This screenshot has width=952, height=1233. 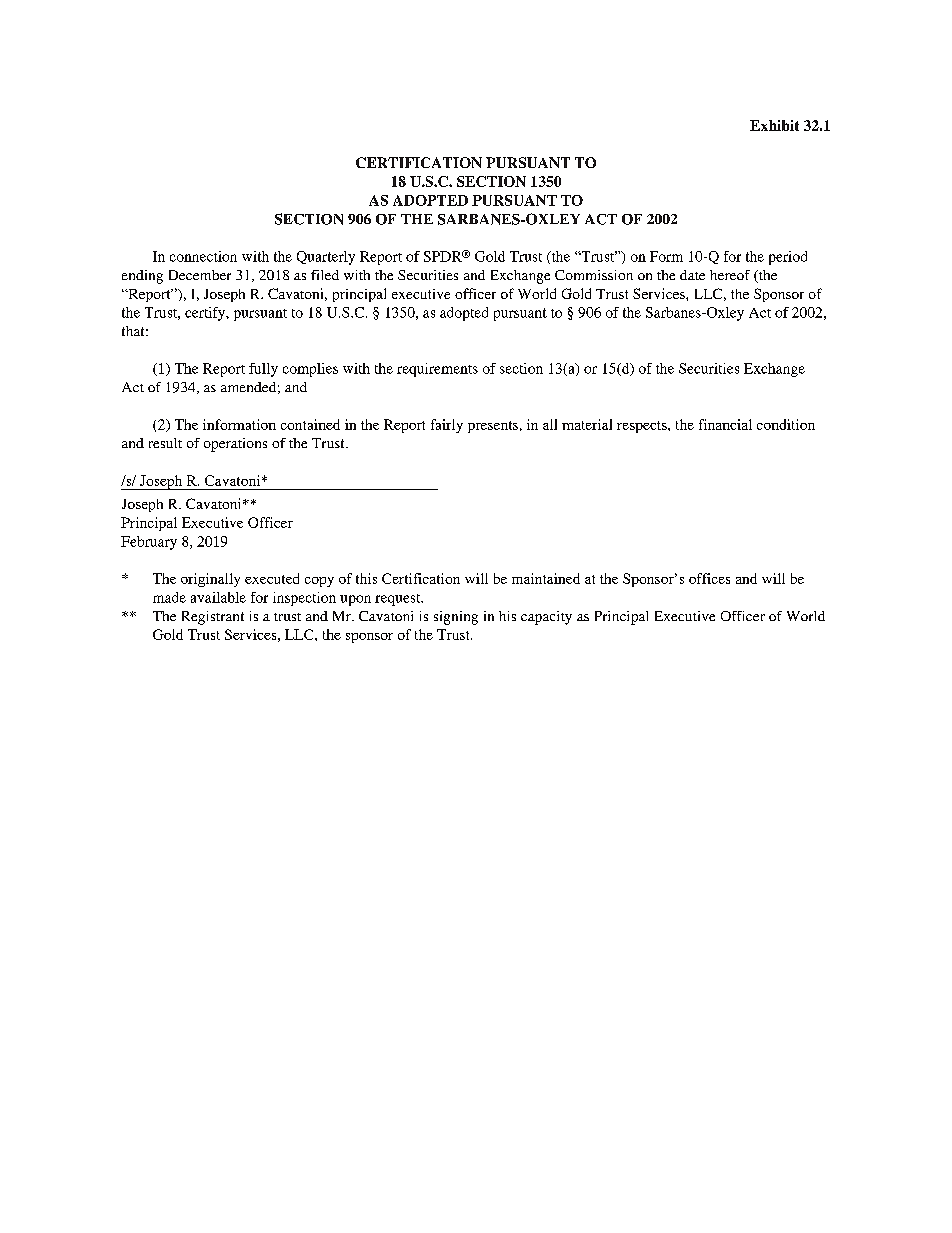 What do you see at coordinates (218, 597) in the screenshot?
I see `available` at bounding box center [218, 597].
